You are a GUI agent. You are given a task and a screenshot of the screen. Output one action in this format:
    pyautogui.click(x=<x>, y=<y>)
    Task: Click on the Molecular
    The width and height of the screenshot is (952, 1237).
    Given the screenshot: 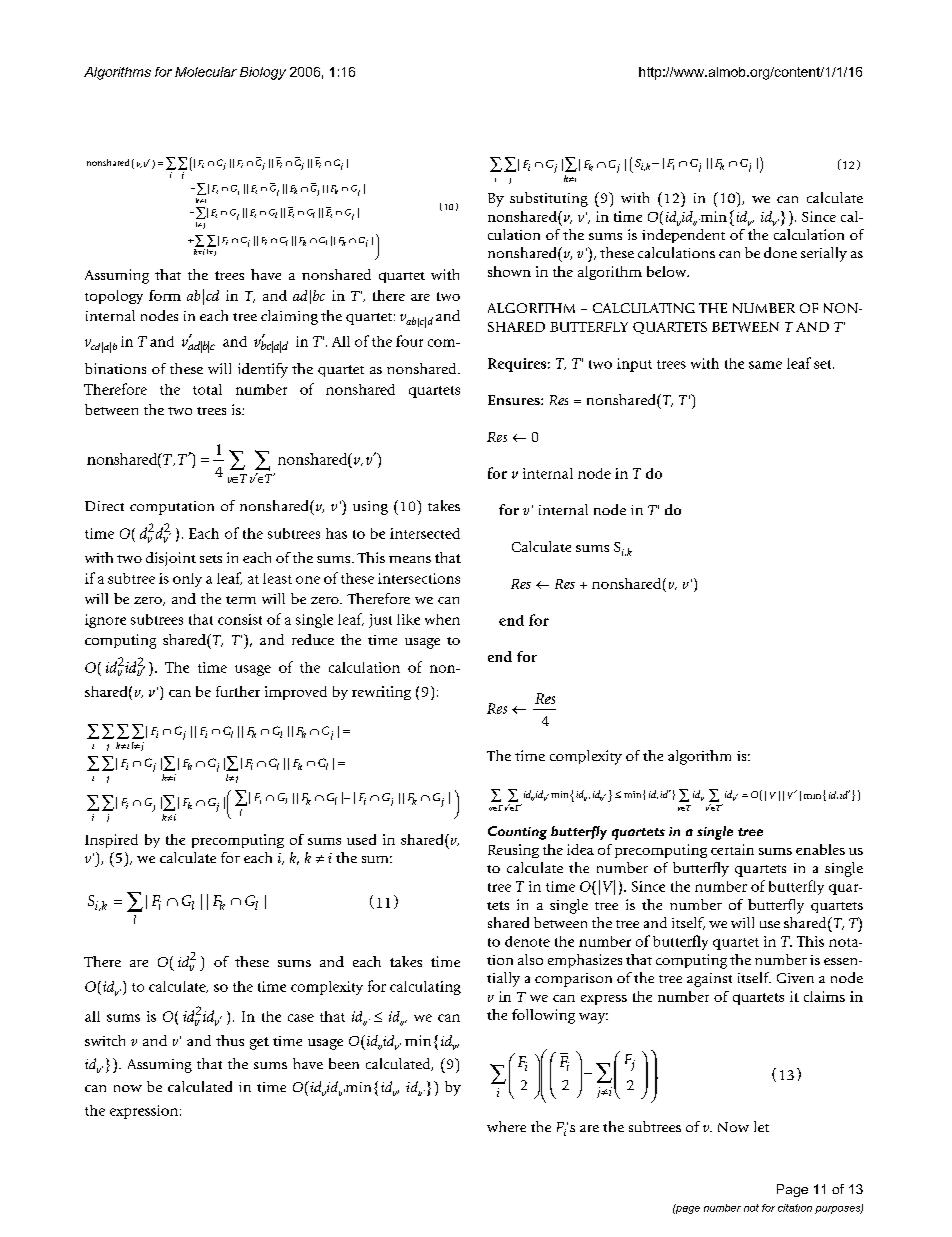 What is the action you would take?
    pyautogui.click(x=206, y=72)
